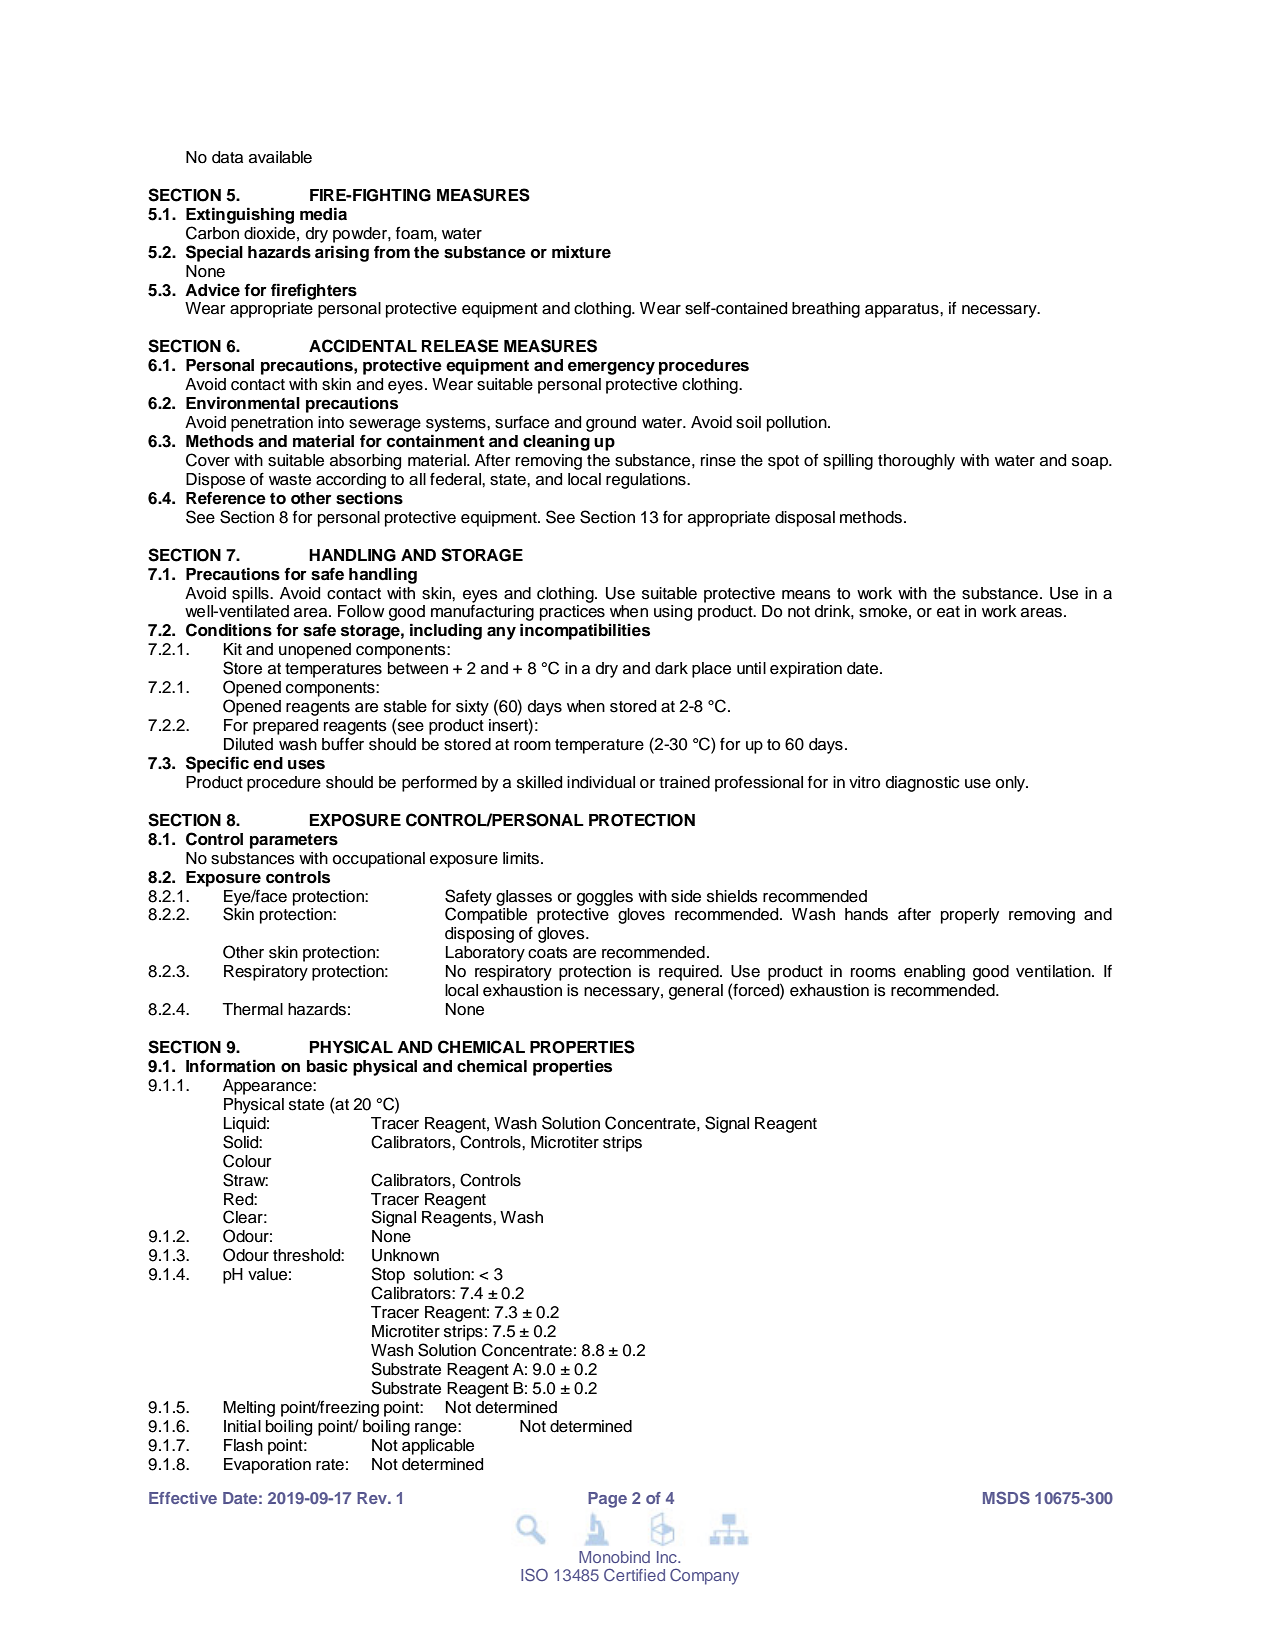 Image resolution: width=1261 pixels, height=1631 pixels. What do you see at coordinates (247, 1161) in the image?
I see `Colour` at bounding box center [247, 1161].
